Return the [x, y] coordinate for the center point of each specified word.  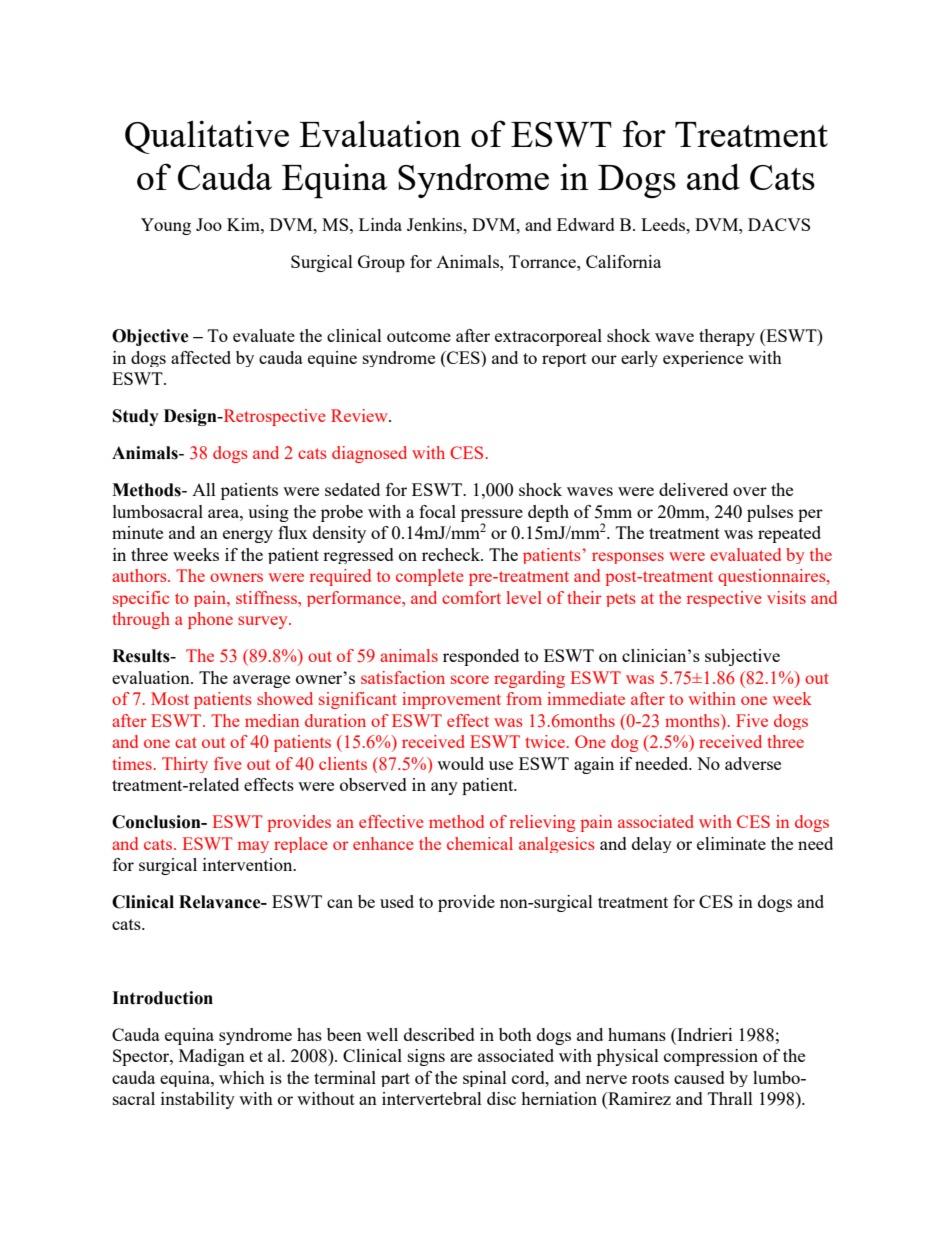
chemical [480, 843]
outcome [419, 336]
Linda [380, 224]
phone [210, 620]
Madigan [212, 1057]
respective [724, 599]
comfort [471, 597]
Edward [586, 224]
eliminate [731, 843]
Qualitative [207, 137]
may [253, 847]
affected [201, 357]
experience [703, 359]
